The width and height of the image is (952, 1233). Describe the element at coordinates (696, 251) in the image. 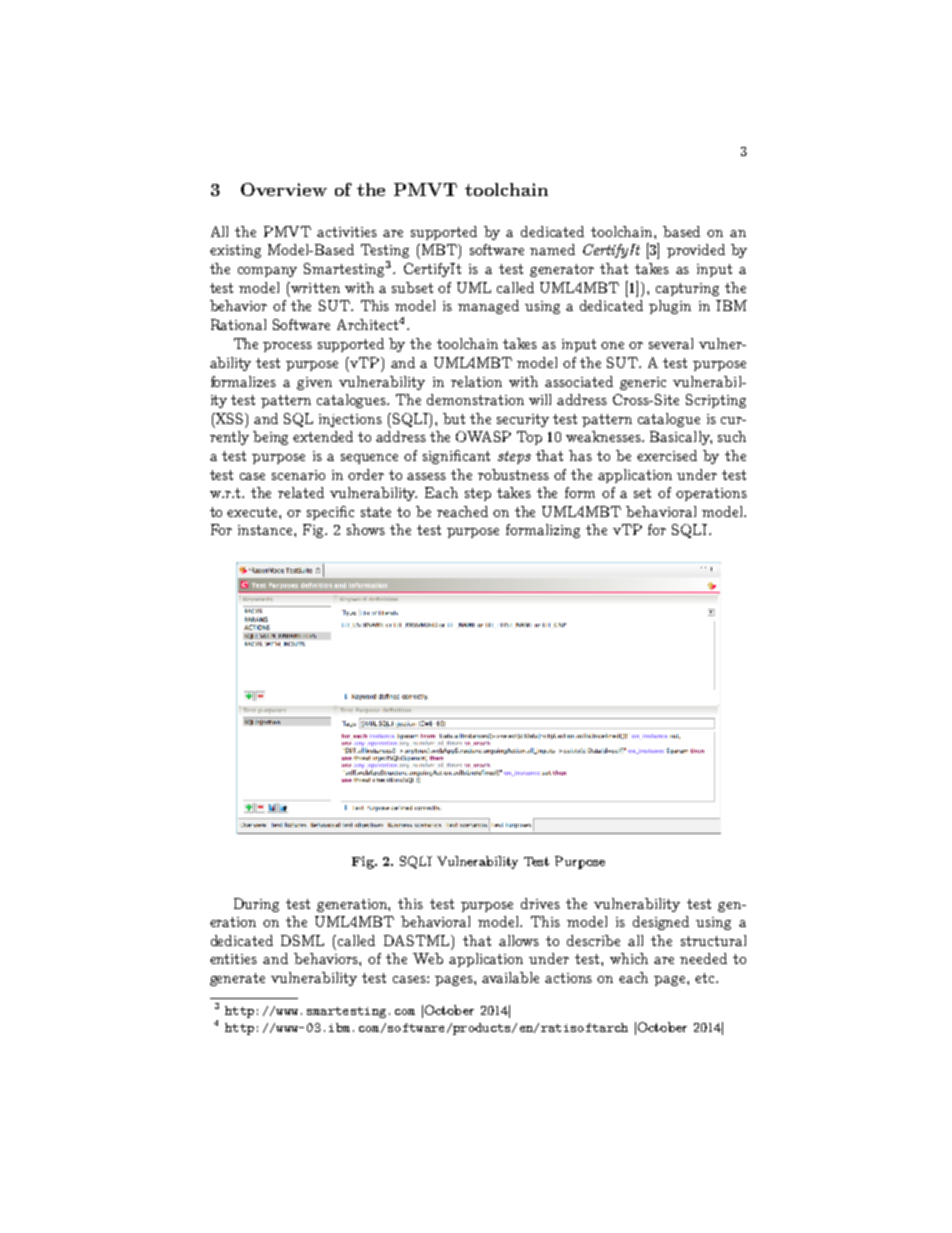

I see `provided` at that location.
